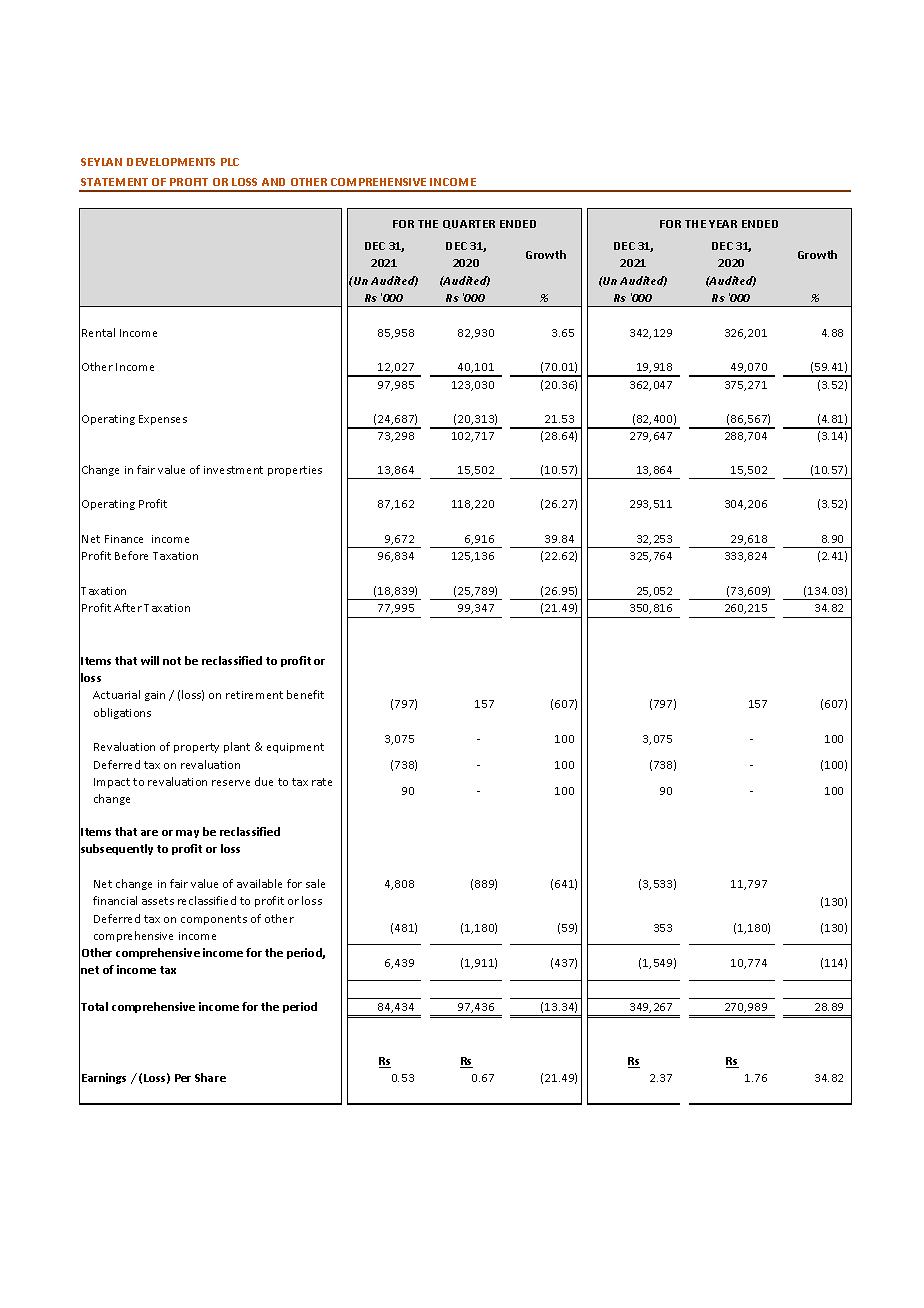 This screenshot has width=924, height=1308. Describe the element at coordinates (469, 224) in the screenshot. I see `QUARTER` at that location.
